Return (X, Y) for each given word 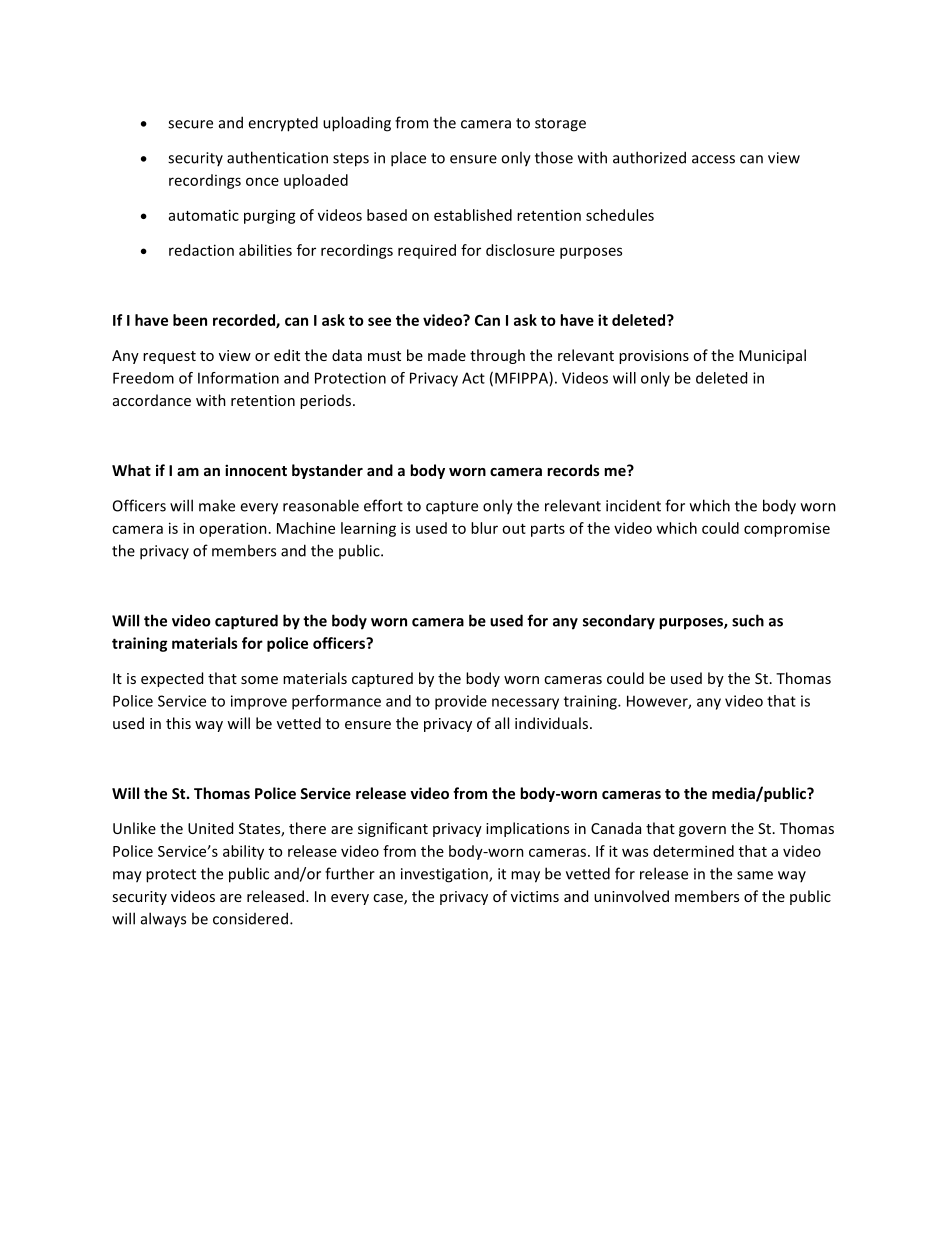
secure (190, 124)
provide (461, 702)
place (408, 159)
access (713, 159)
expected (172, 679)
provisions (654, 357)
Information (238, 378)
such (748, 620)
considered (250, 918)
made (447, 355)
